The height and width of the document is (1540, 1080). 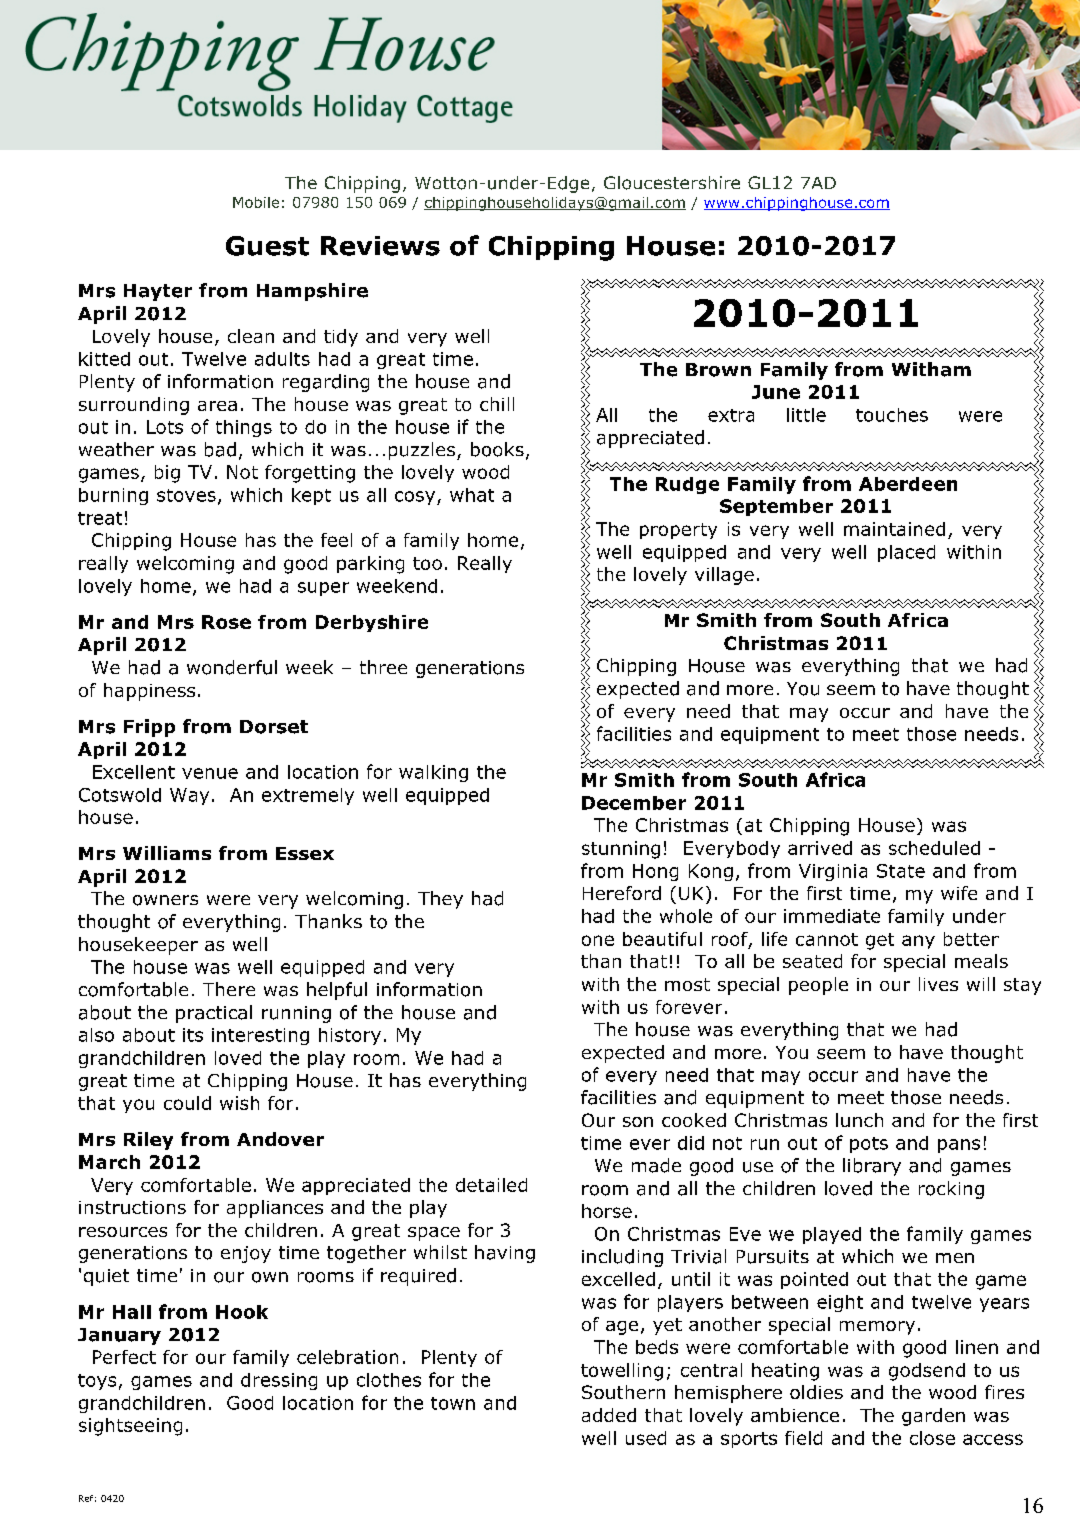 I want to click on added, so click(x=609, y=1415).
